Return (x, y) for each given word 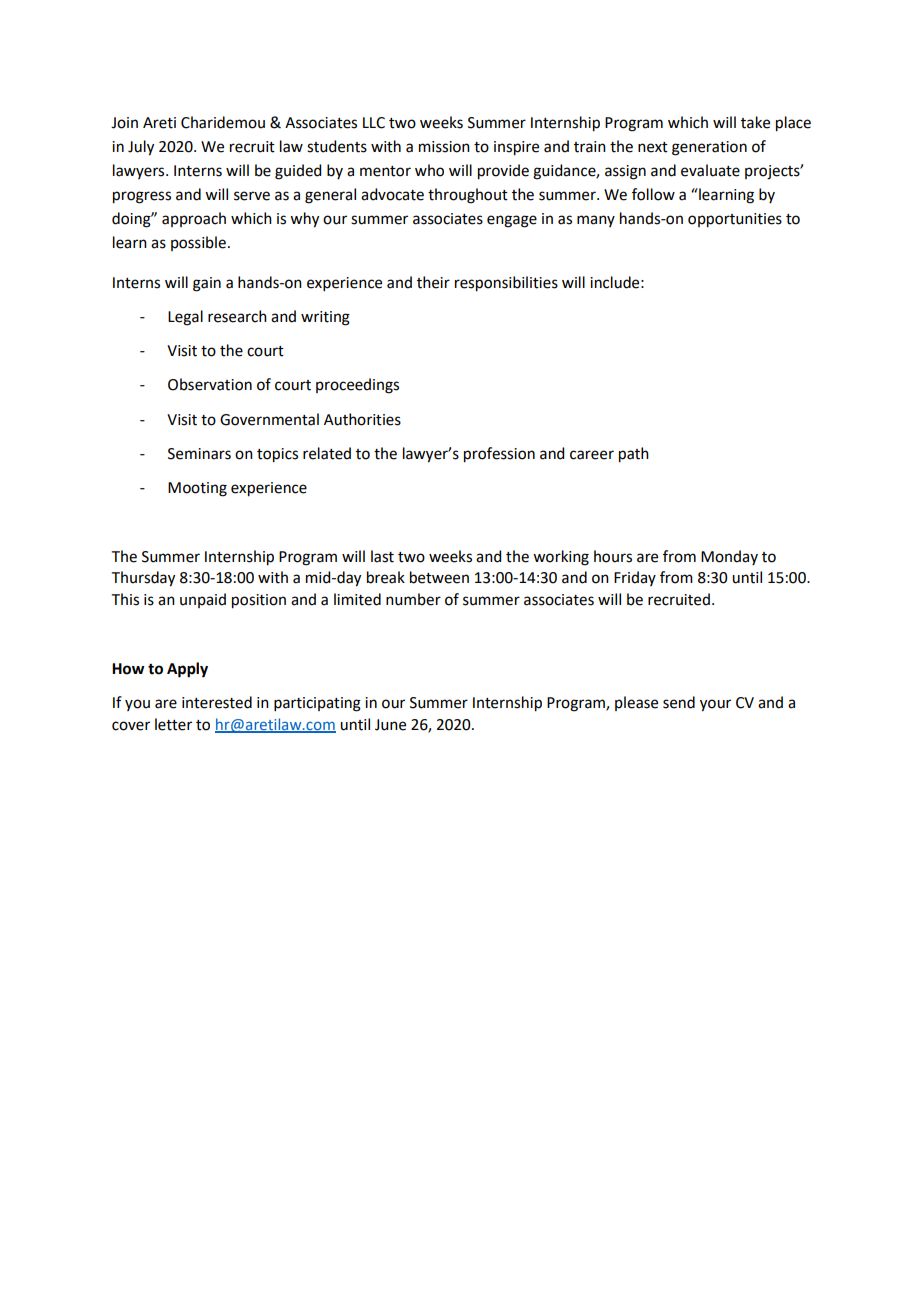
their (433, 282)
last (382, 556)
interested (217, 702)
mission (444, 147)
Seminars (199, 454)
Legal (185, 318)
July (141, 148)
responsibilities (506, 284)
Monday (729, 557)
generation (709, 148)
